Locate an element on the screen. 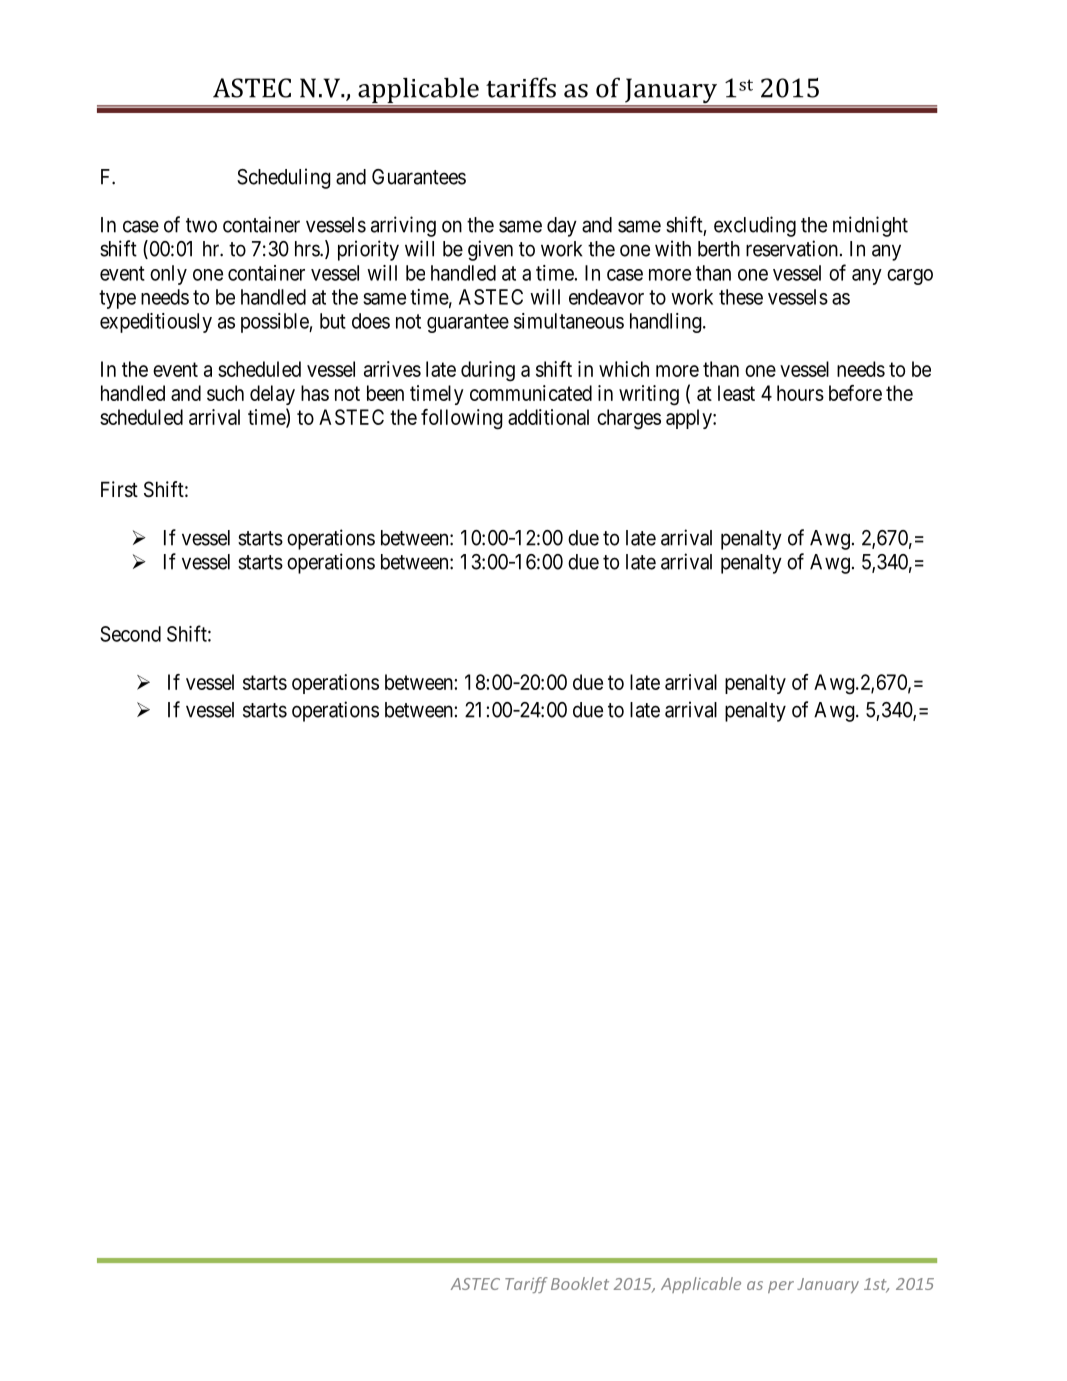 The width and height of the screenshot is (1067, 1381). reservation is located at coordinates (792, 248).
